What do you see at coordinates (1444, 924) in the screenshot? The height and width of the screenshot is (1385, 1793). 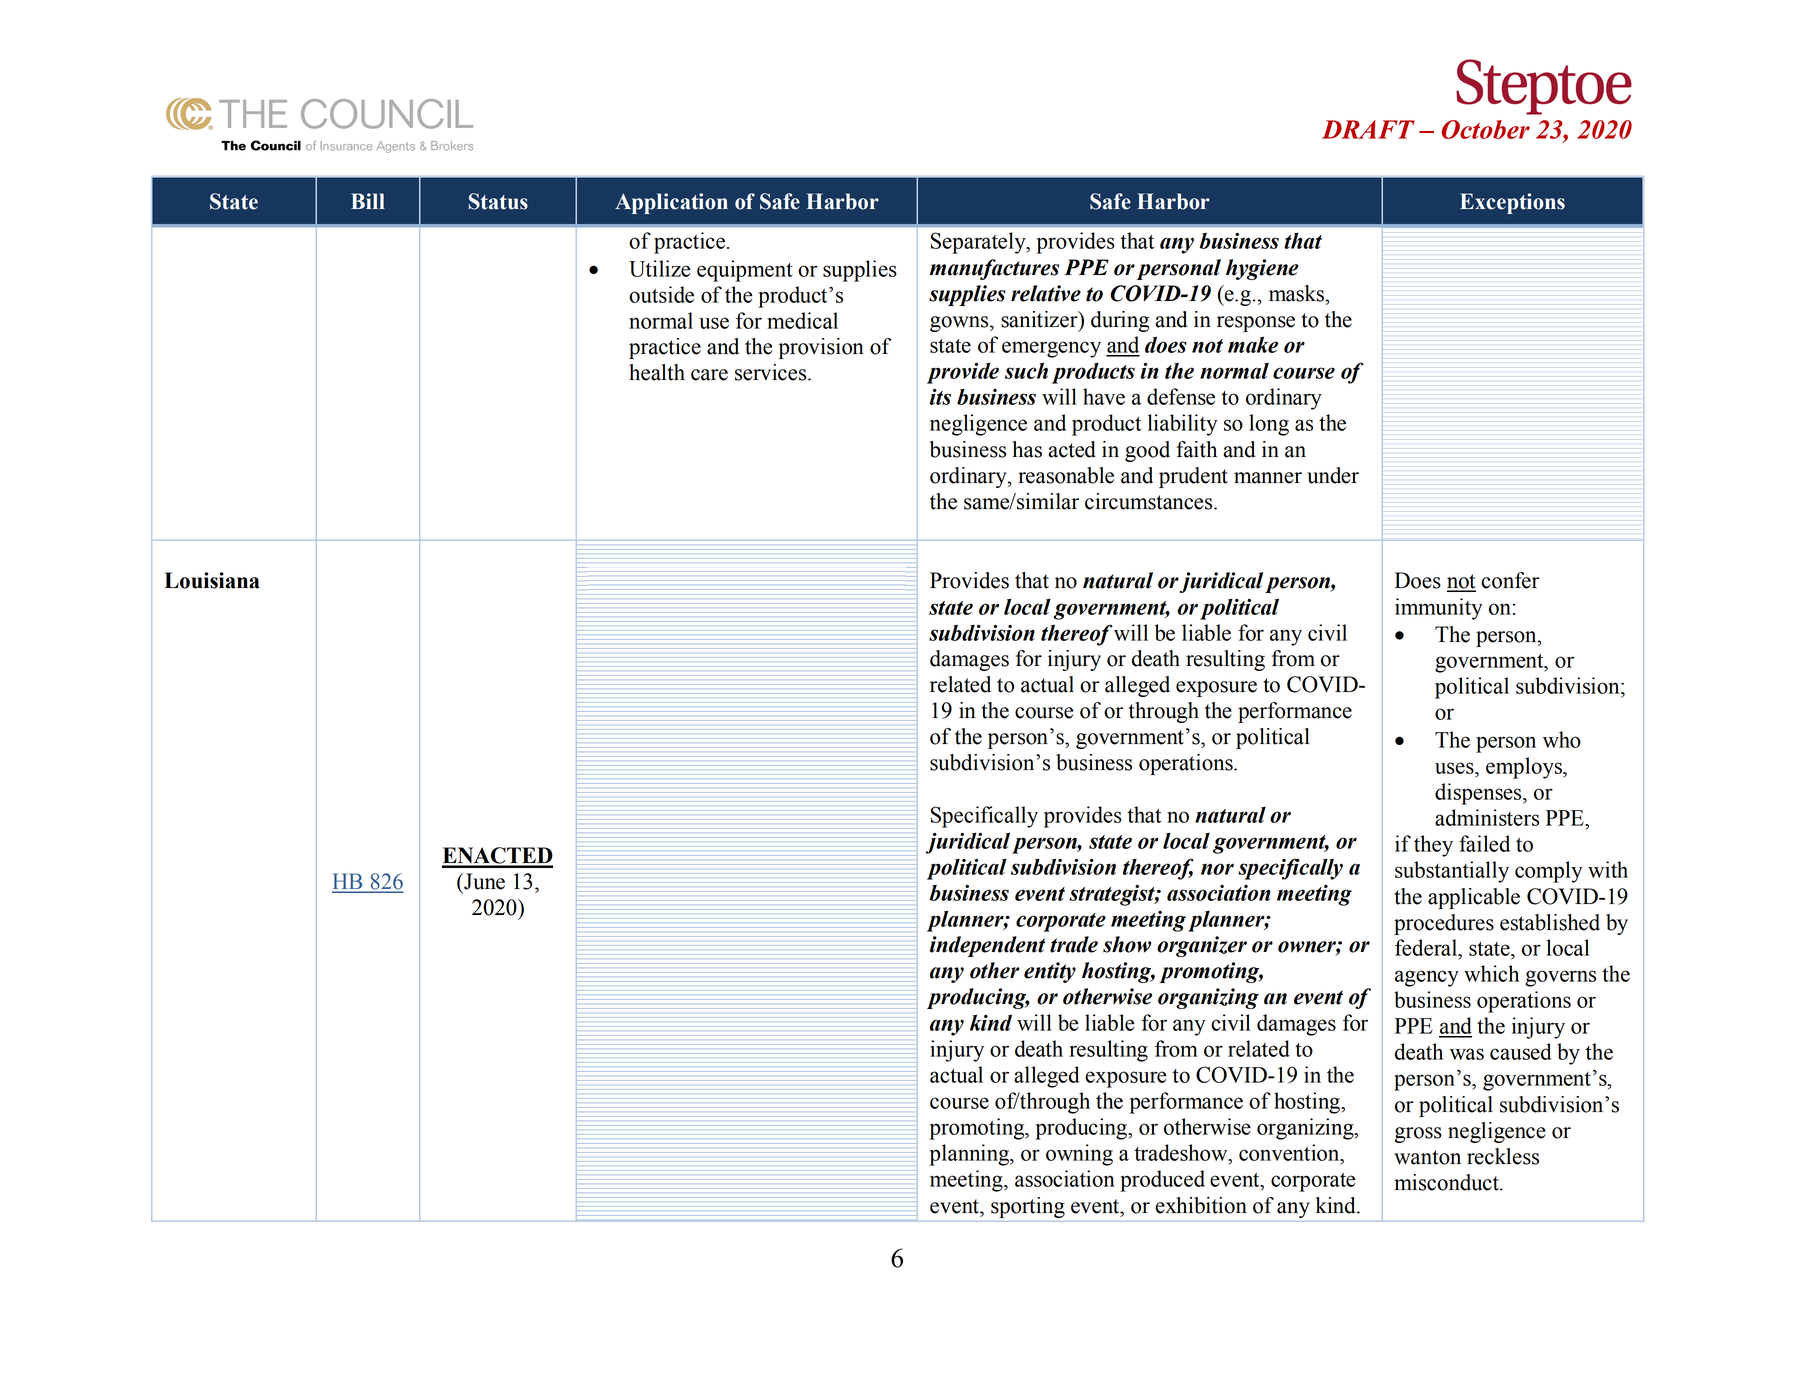 I see `procedures` at bounding box center [1444, 924].
